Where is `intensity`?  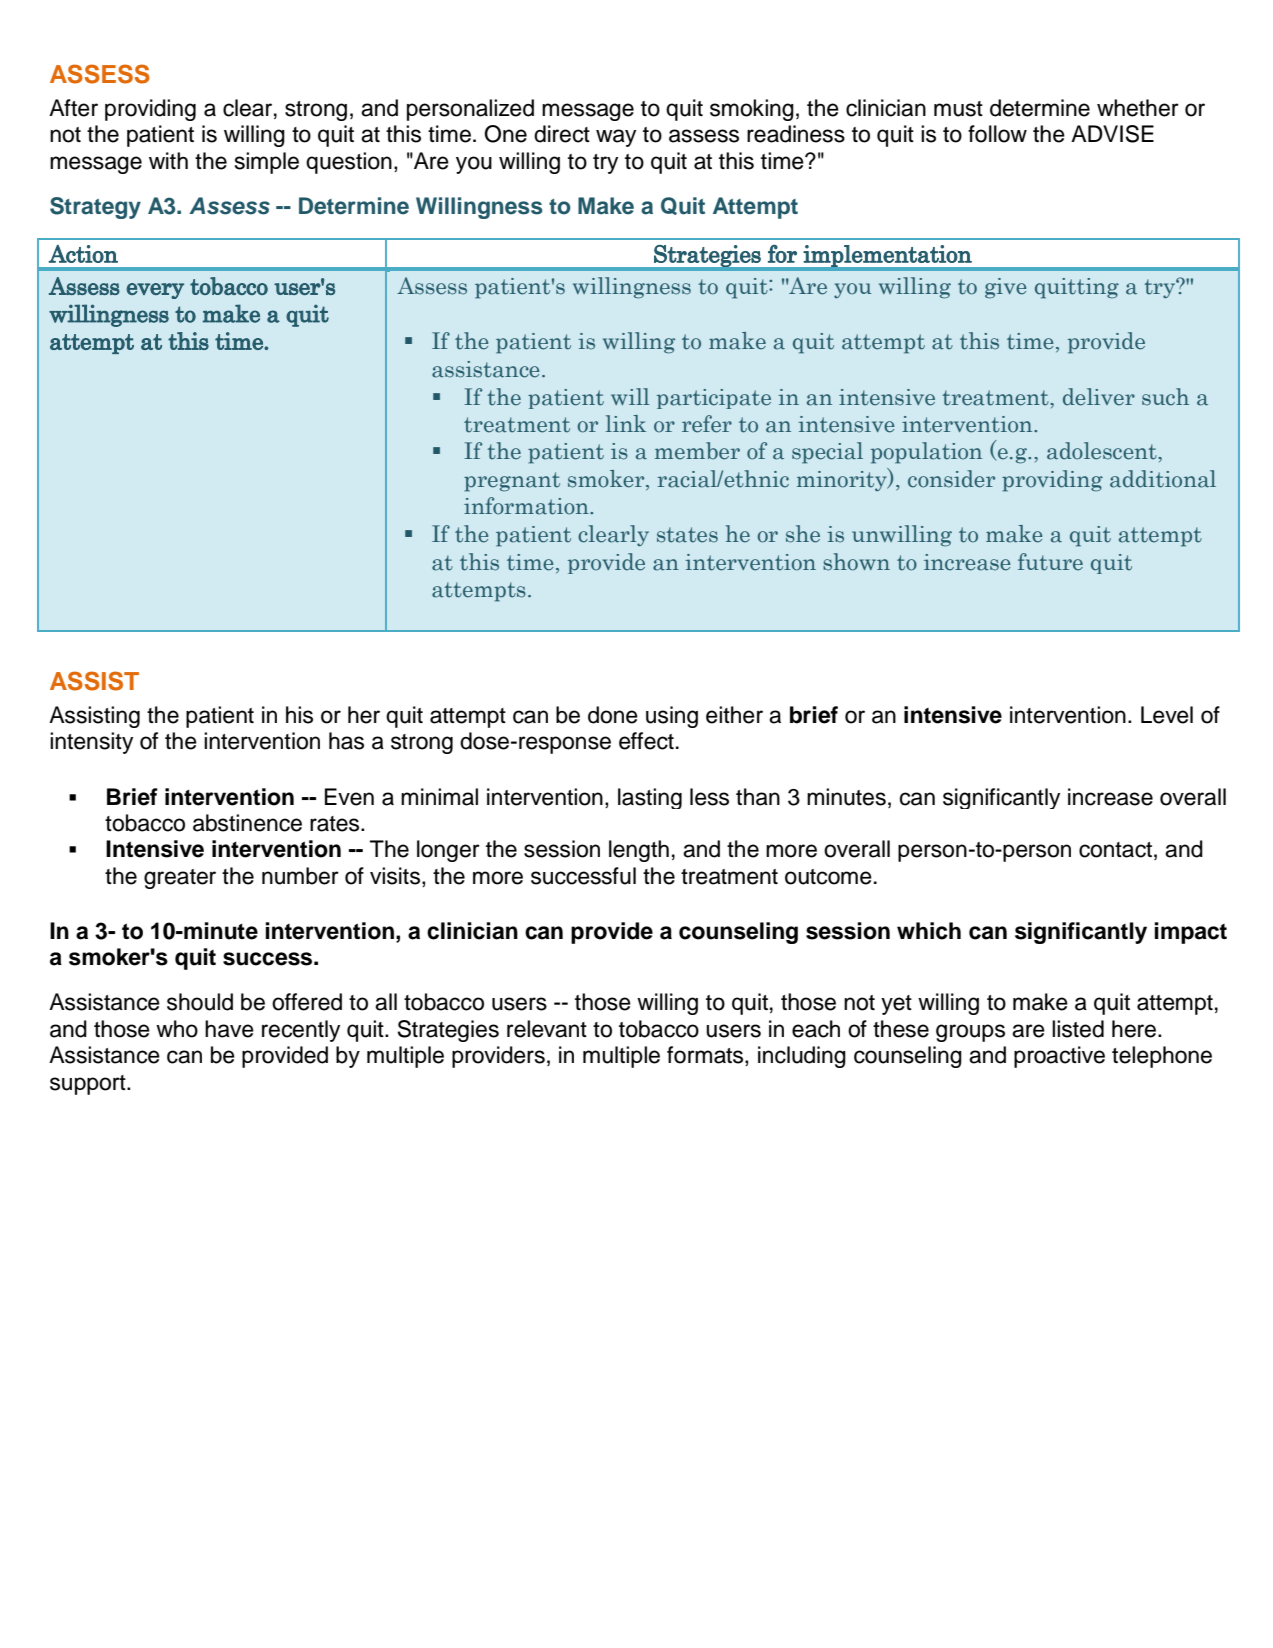
intensity is located at coordinates (91, 743).
